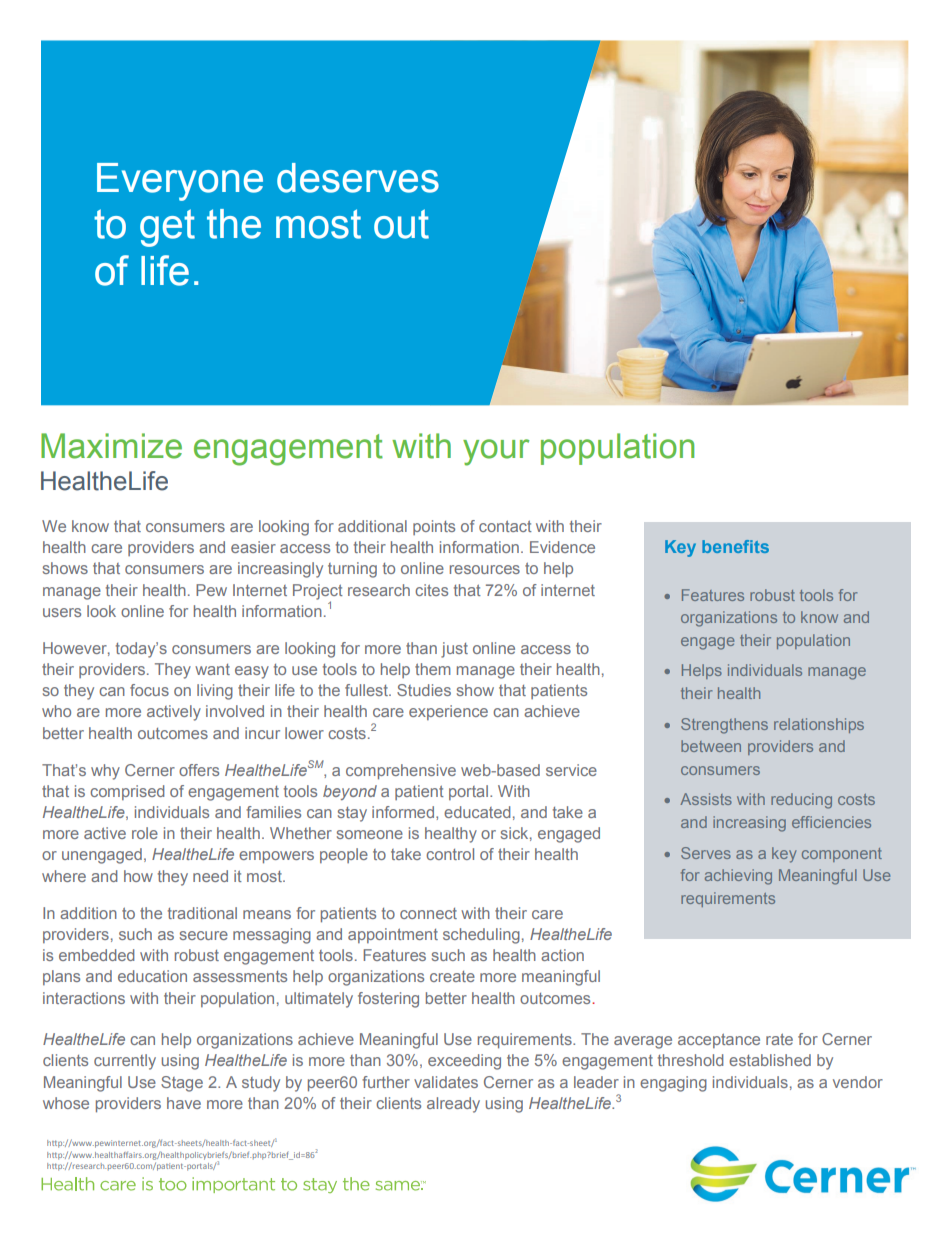 The width and height of the screenshot is (952, 1233). What do you see at coordinates (454, 650) in the screenshot?
I see `just` at bounding box center [454, 650].
